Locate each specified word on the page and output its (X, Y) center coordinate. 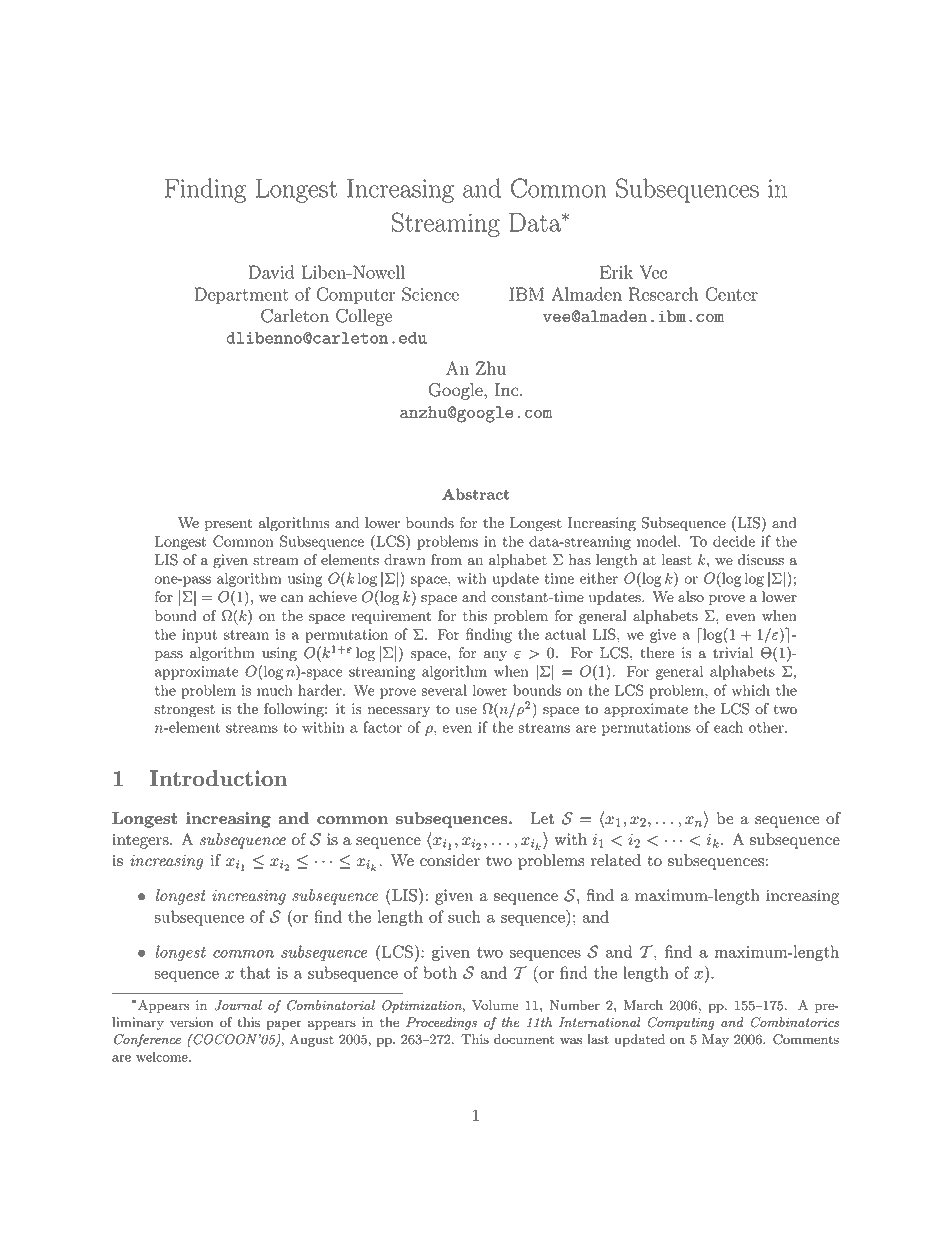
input (199, 636)
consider (450, 860)
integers (141, 841)
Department (241, 296)
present (229, 524)
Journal (238, 1005)
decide (734, 541)
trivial (733, 653)
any (495, 656)
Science (430, 294)
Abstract (475, 494)
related (616, 860)
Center (731, 294)
